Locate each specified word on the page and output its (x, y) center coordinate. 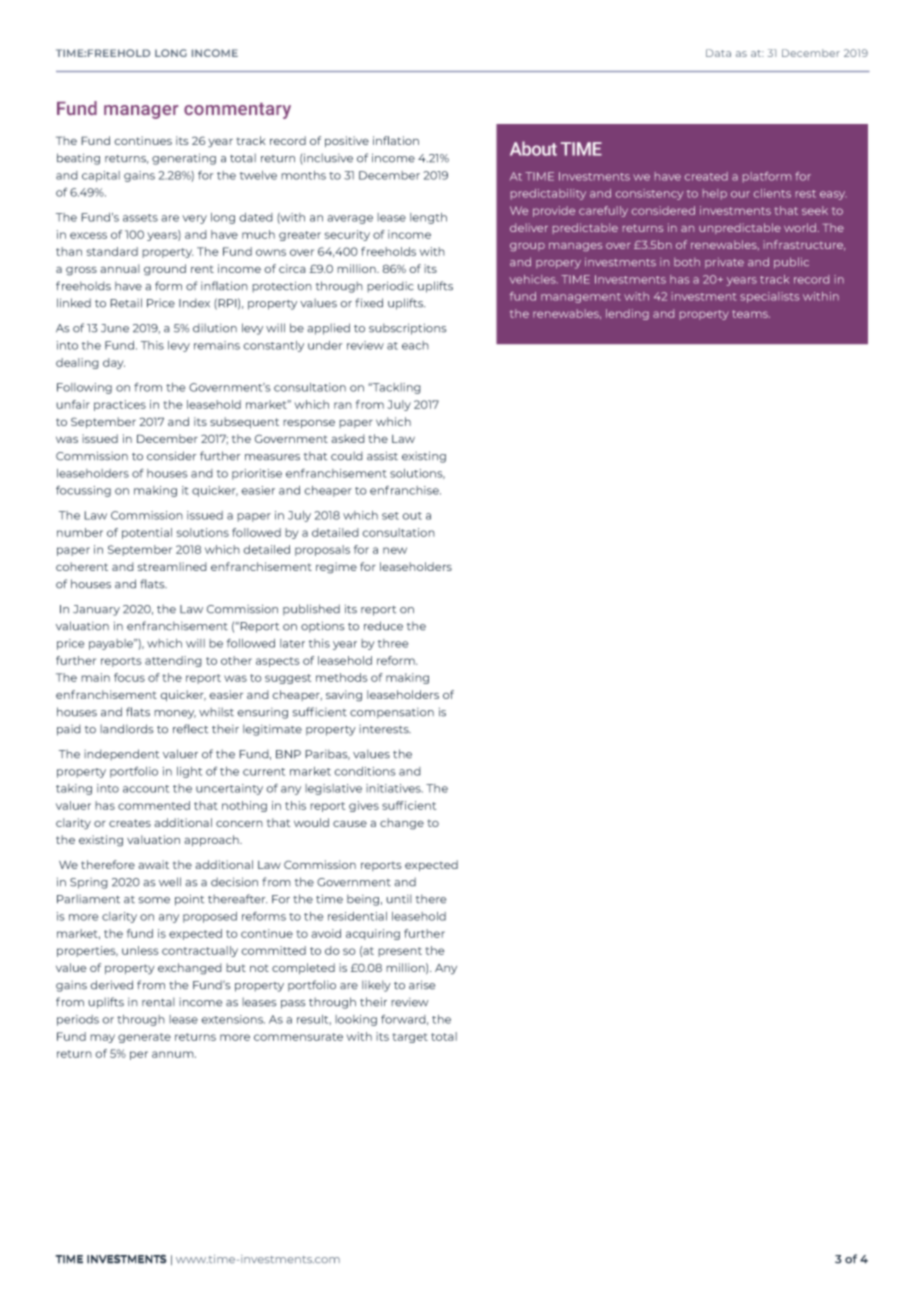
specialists (769, 297)
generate (144, 1038)
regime (336, 568)
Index (194, 303)
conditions (365, 771)
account (146, 789)
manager (141, 112)
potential (147, 533)
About (533, 148)
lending (627, 314)
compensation (392, 713)
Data (718, 53)
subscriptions (408, 329)
